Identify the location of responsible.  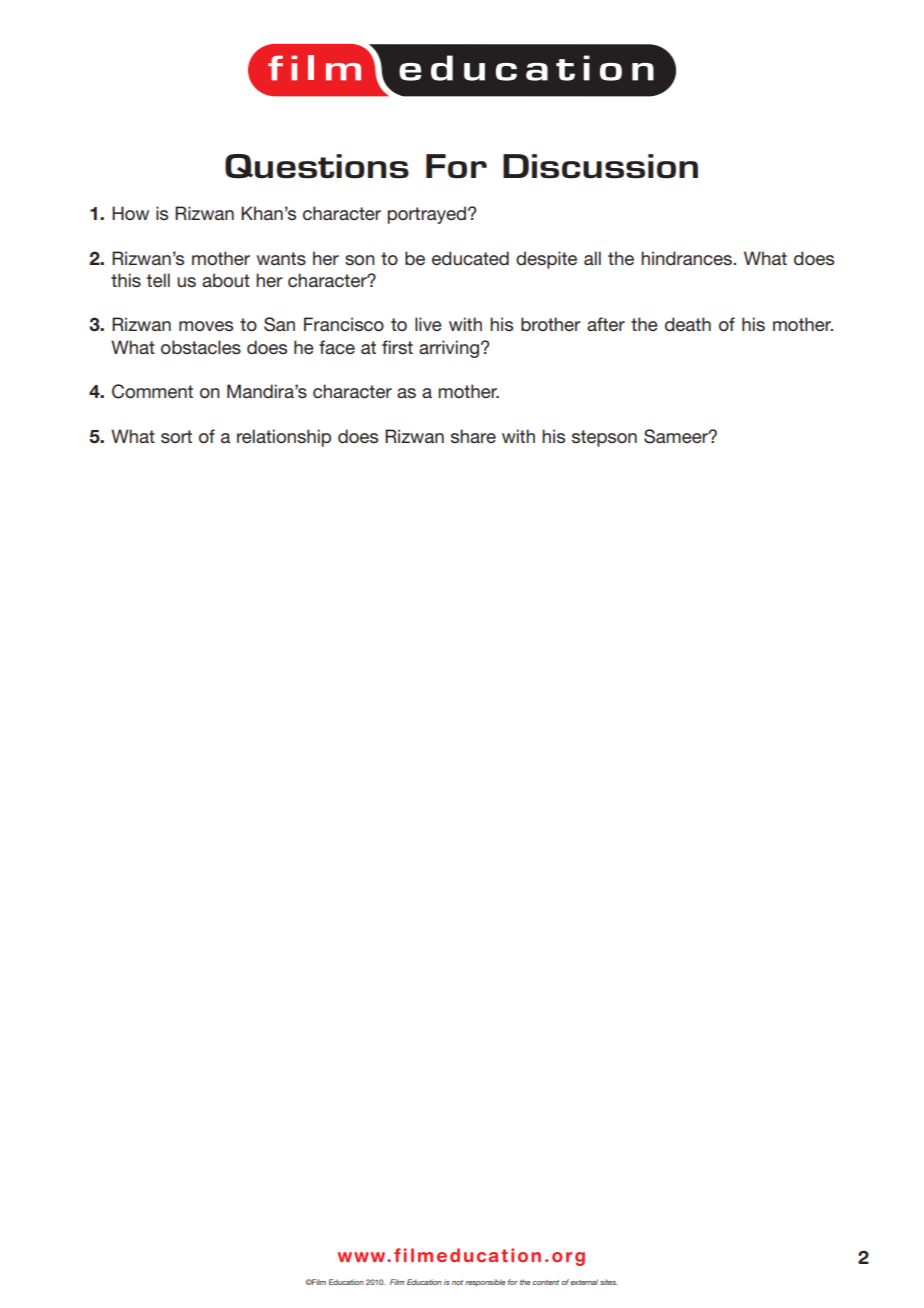
(485, 1282).
